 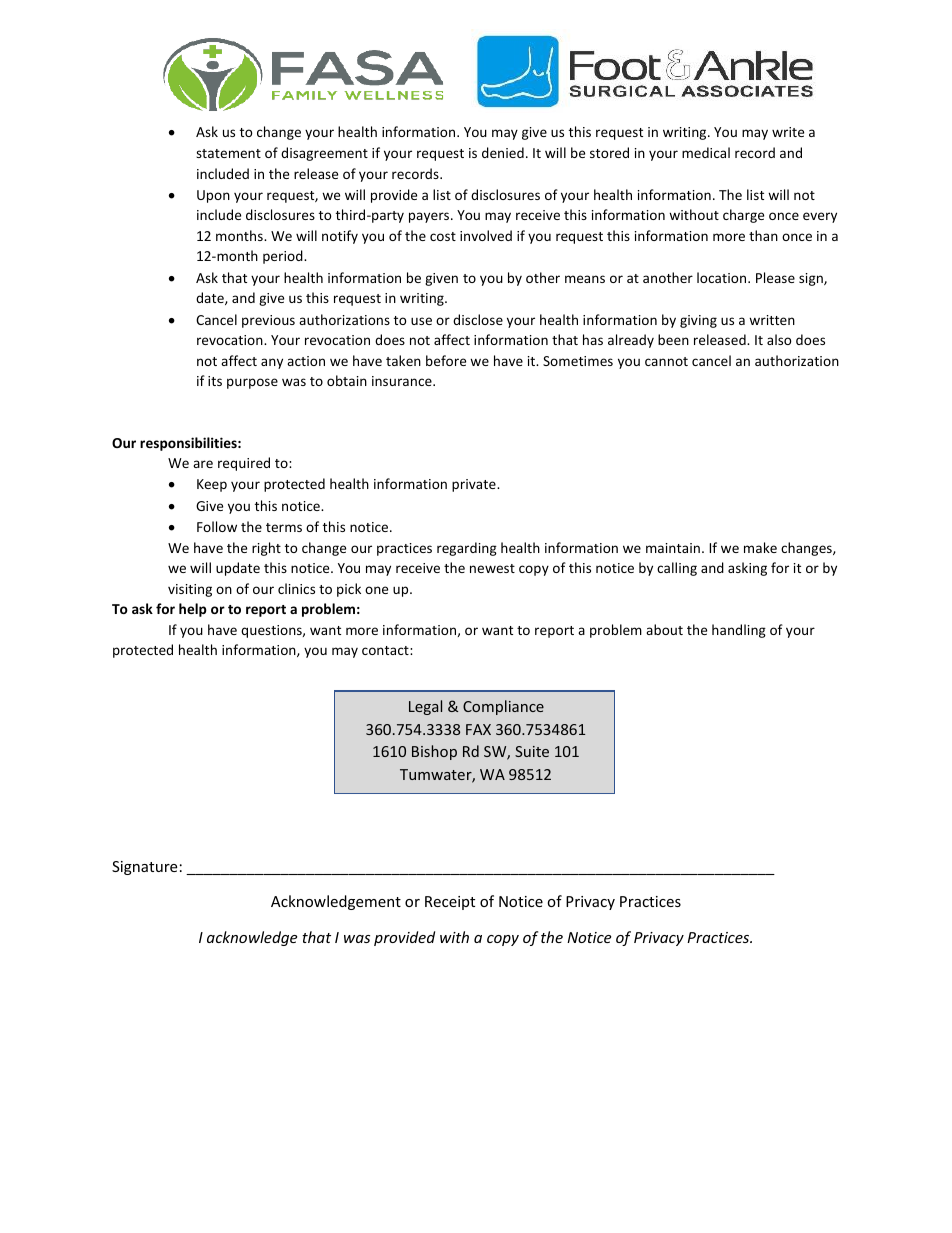 I want to click on disclose, so click(x=478, y=319).
